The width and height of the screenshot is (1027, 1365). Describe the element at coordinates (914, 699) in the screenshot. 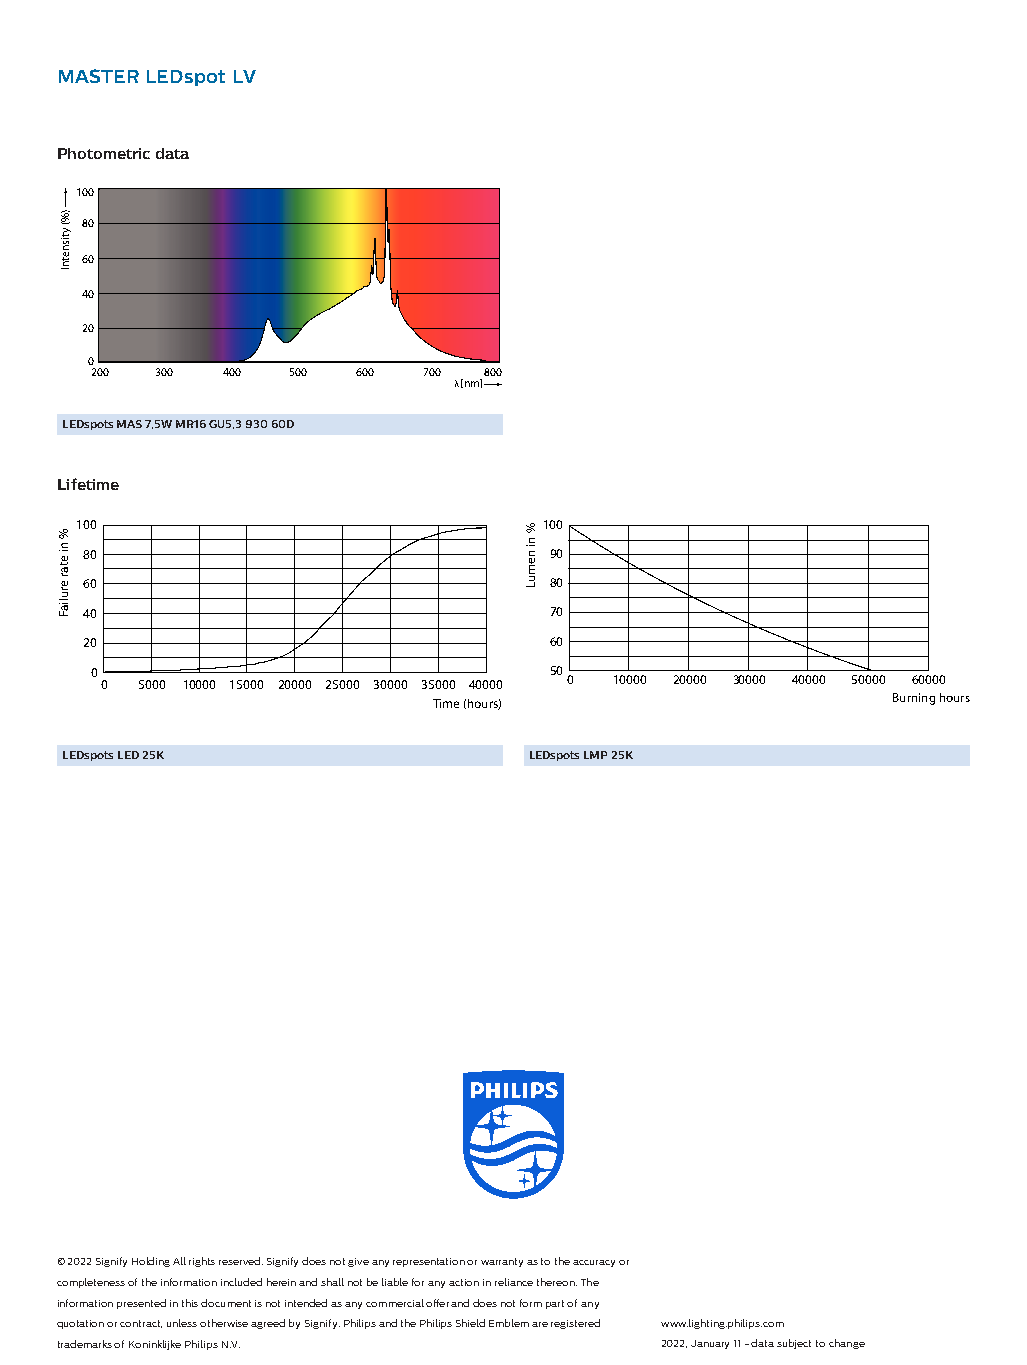

I see `Burning` at that location.
